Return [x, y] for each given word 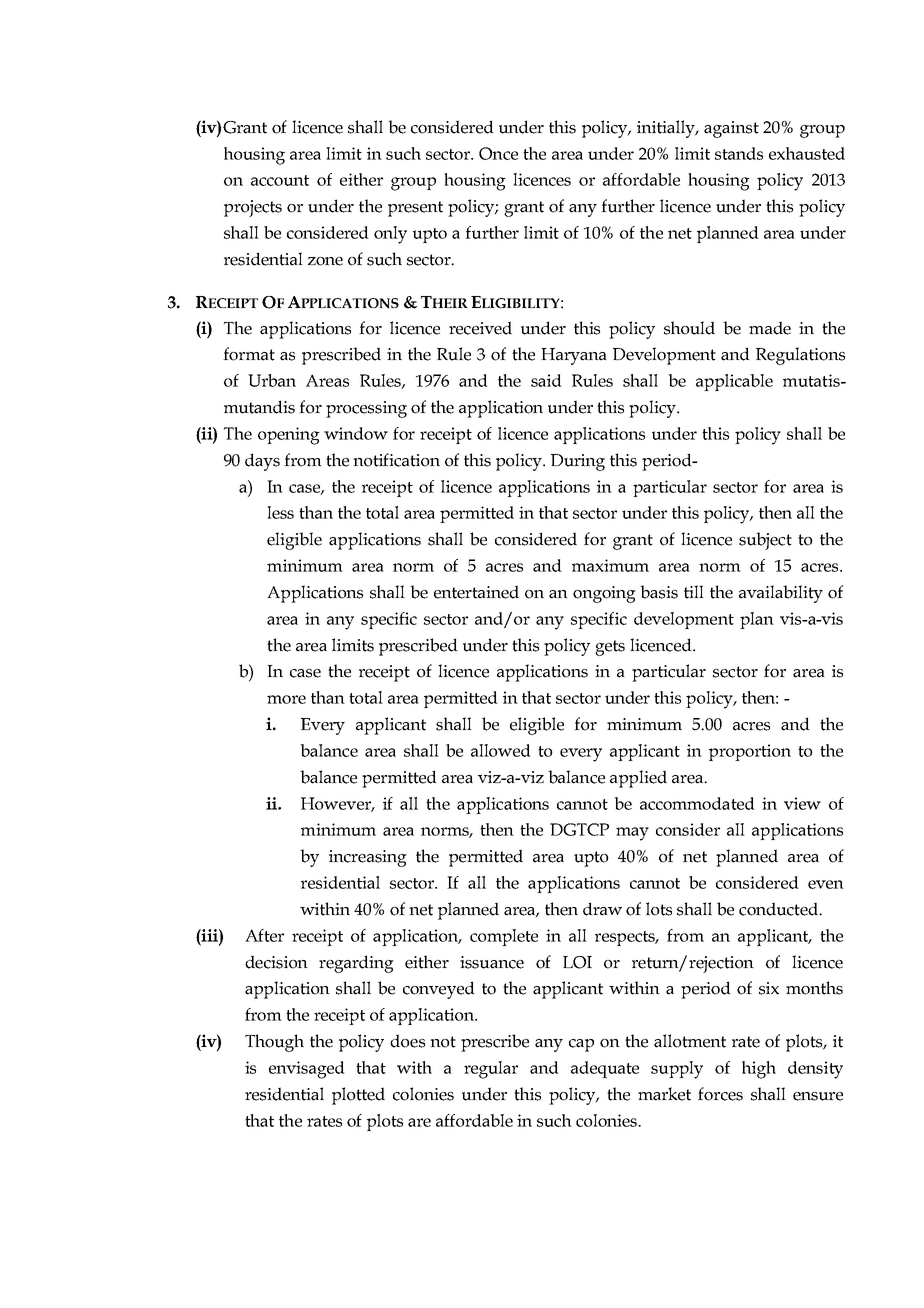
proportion [750, 752]
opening [289, 436]
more [286, 699]
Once [498, 153]
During [578, 462]
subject [765, 541]
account [280, 180]
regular [491, 1070]
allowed [501, 750]
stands [739, 153]
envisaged [307, 1070]
